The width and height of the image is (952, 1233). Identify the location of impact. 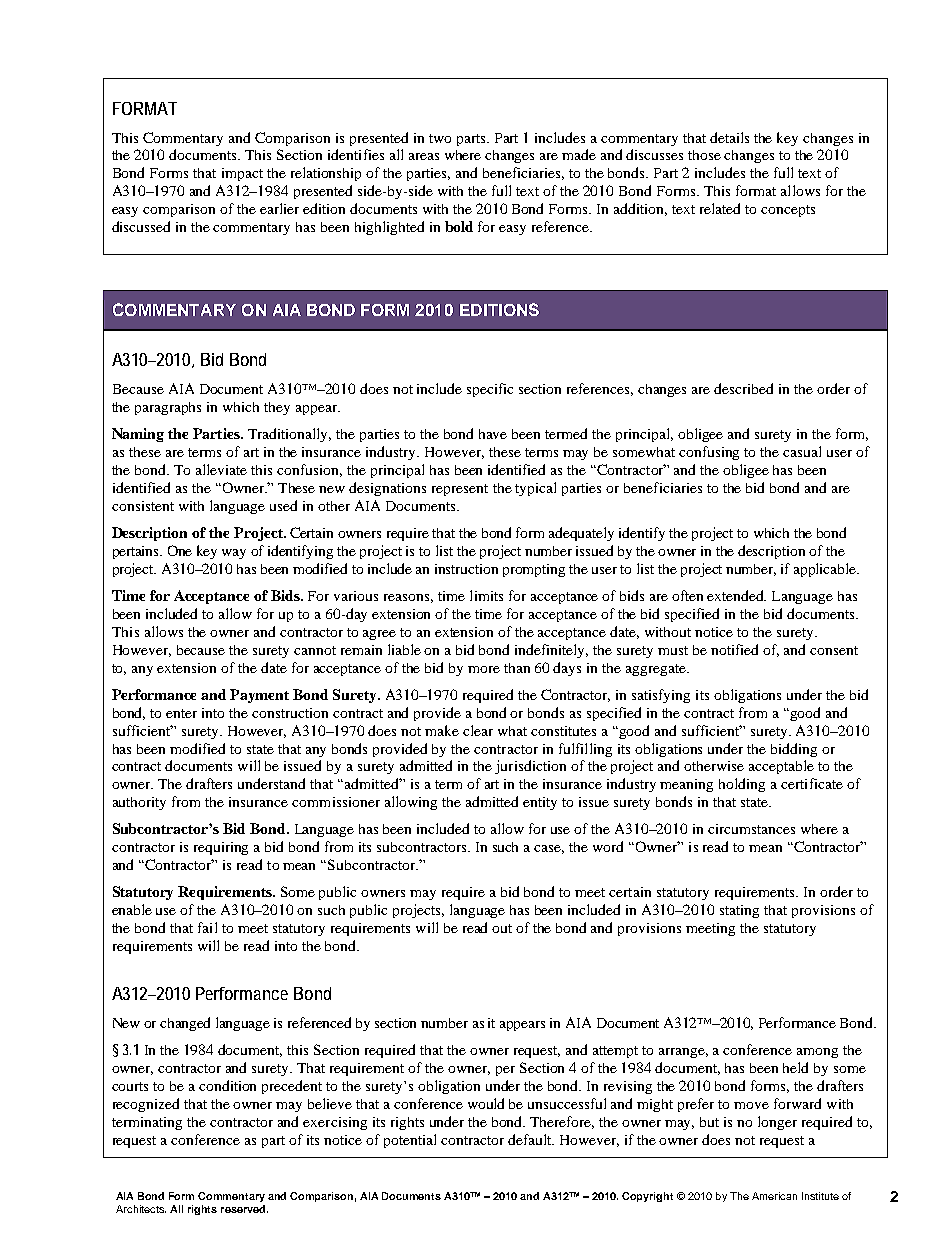
(242, 174).
